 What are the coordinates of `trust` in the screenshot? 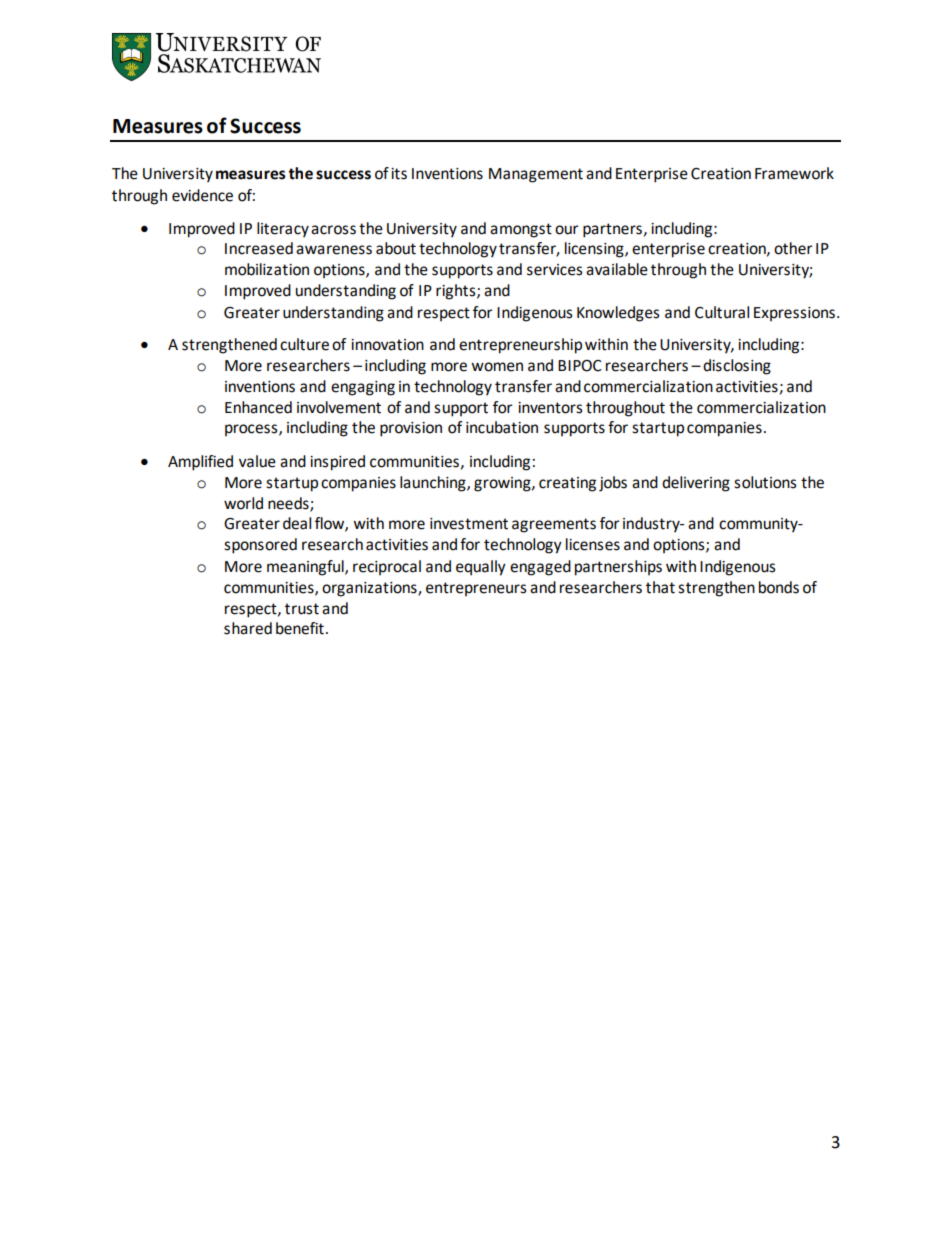 It's located at (302, 609).
